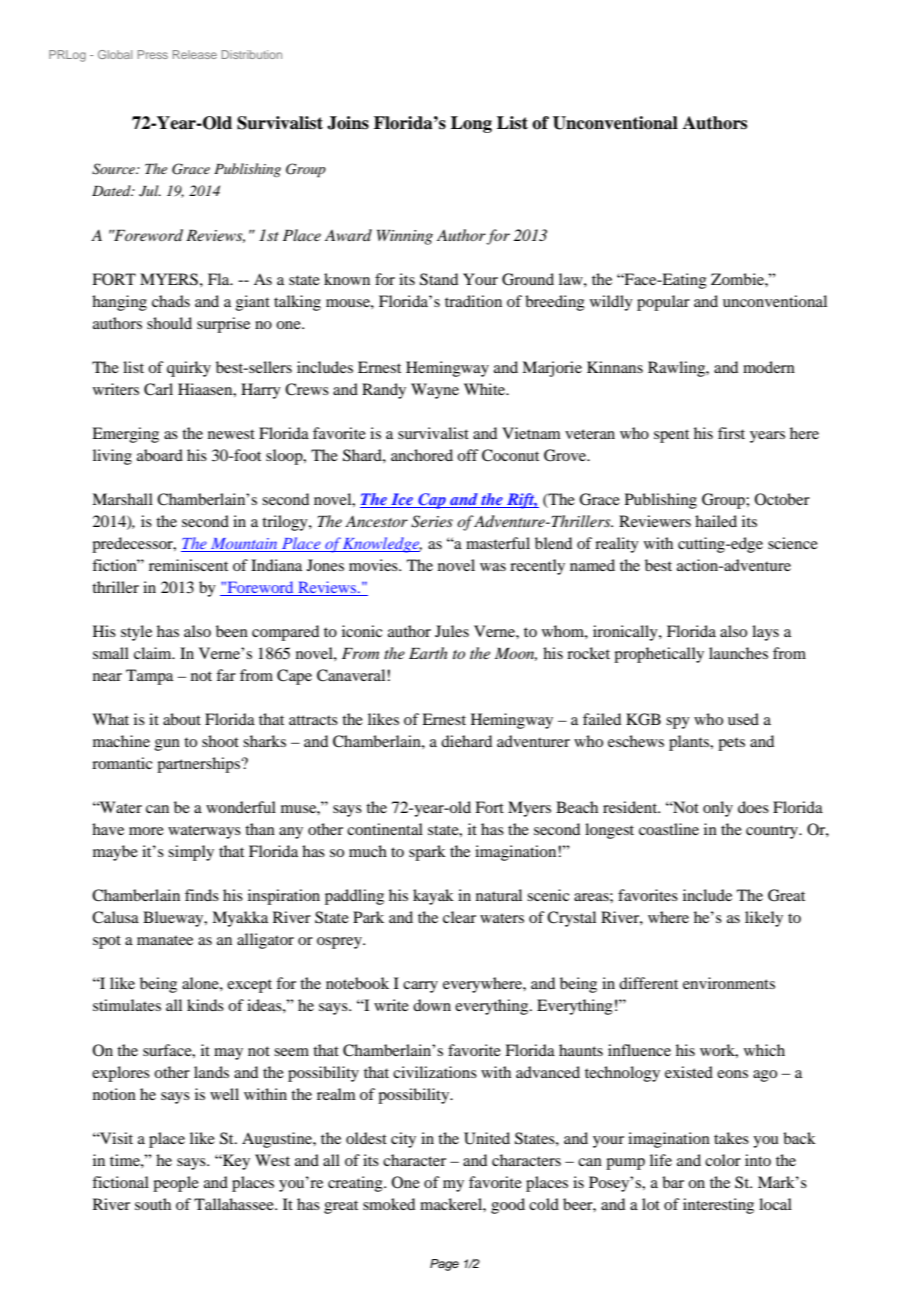  I want to click on popular, so click(663, 303).
